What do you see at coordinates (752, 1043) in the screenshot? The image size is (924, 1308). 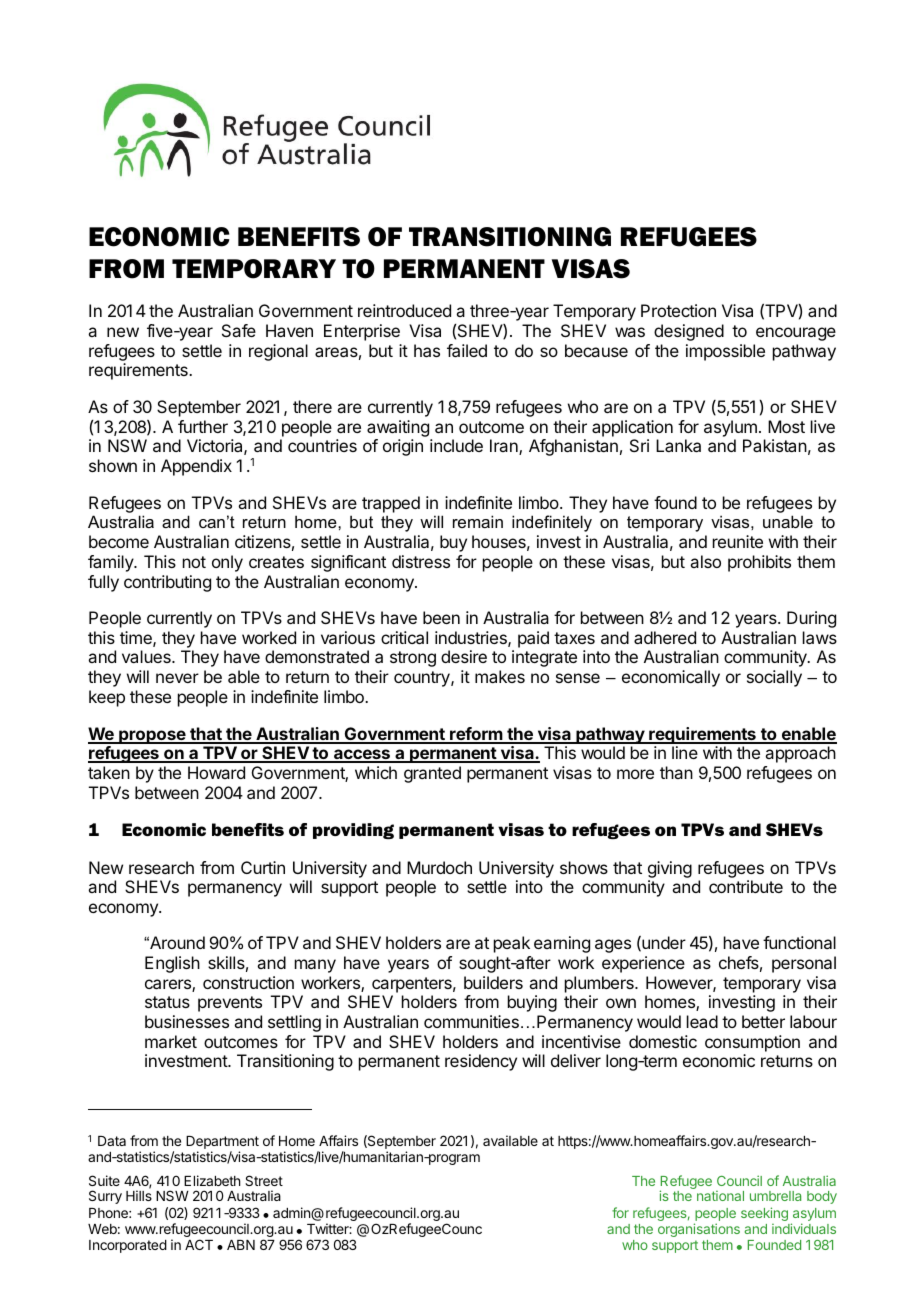 I see `consumption` at bounding box center [752, 1043].
